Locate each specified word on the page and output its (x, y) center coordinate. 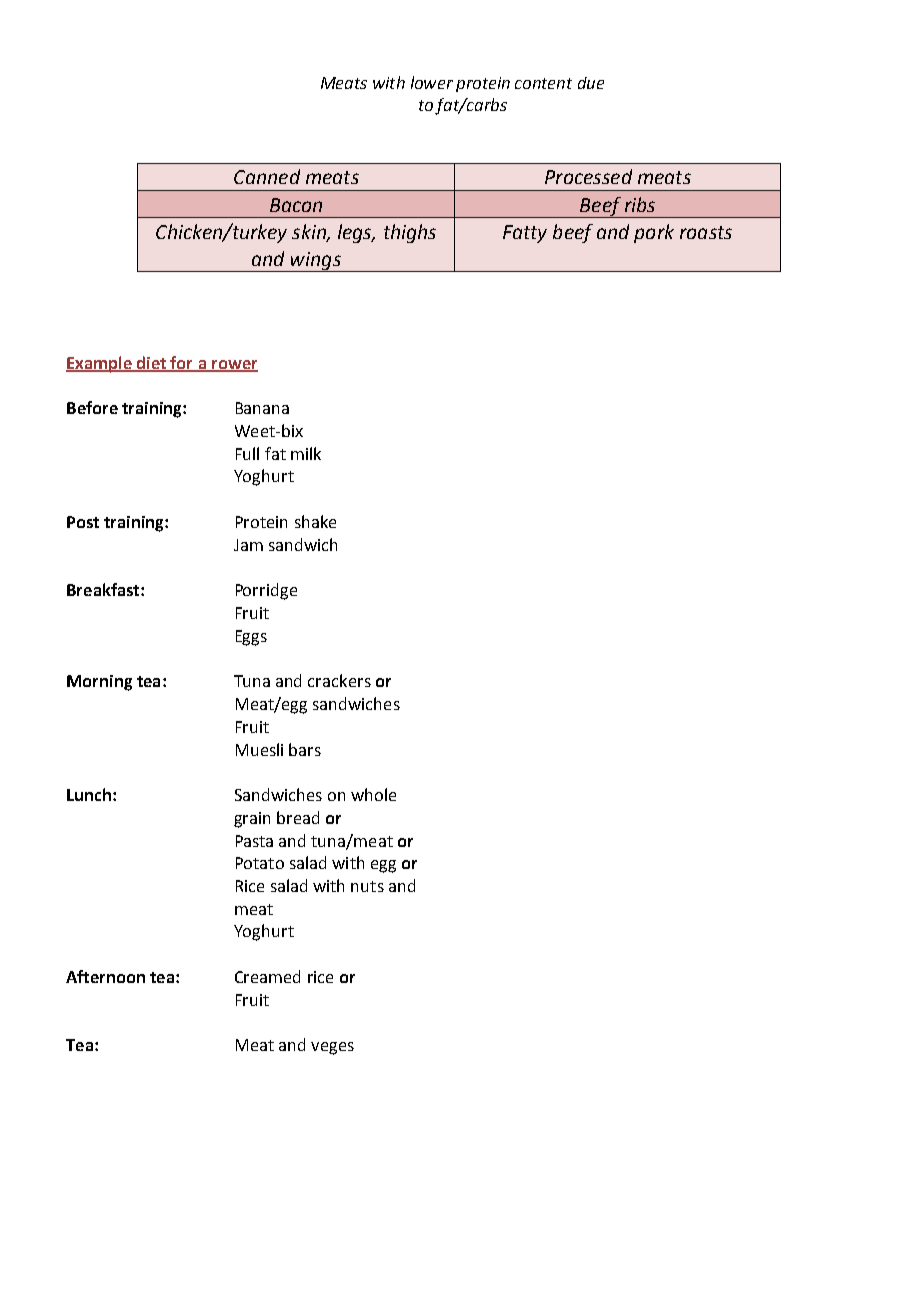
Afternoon (105, 976)
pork (654, 233)
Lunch (89, 794)
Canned (267, 176)
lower (432, 82)
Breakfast (104, 589)
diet (152, 363)
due (591, 83)
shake (315, 521)
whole (373, 794)
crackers (339, 680)
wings (316, 262)
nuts (367, 886)
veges (332, 1048)
